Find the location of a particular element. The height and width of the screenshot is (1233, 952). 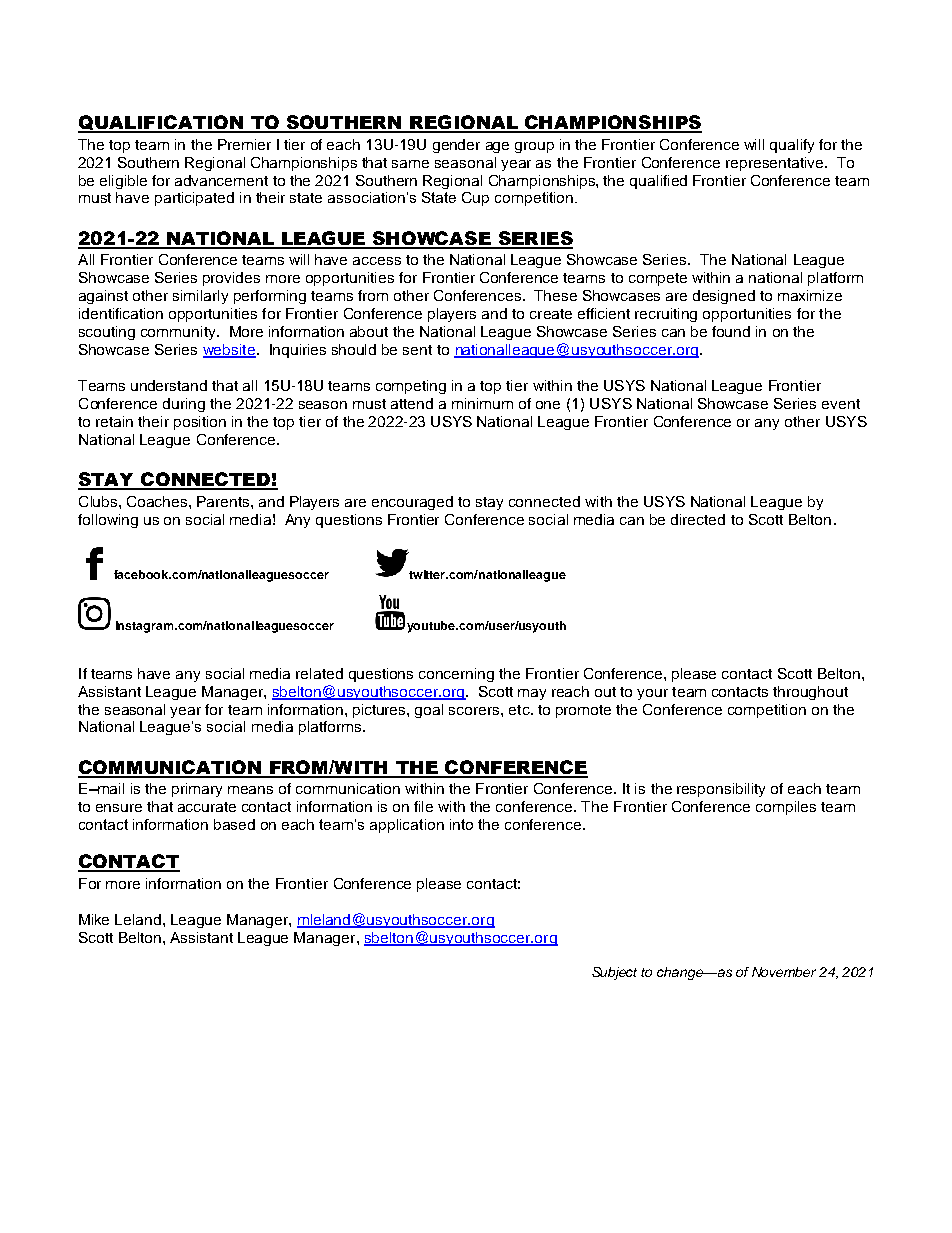

gender is located at coordinates (456, 146).
